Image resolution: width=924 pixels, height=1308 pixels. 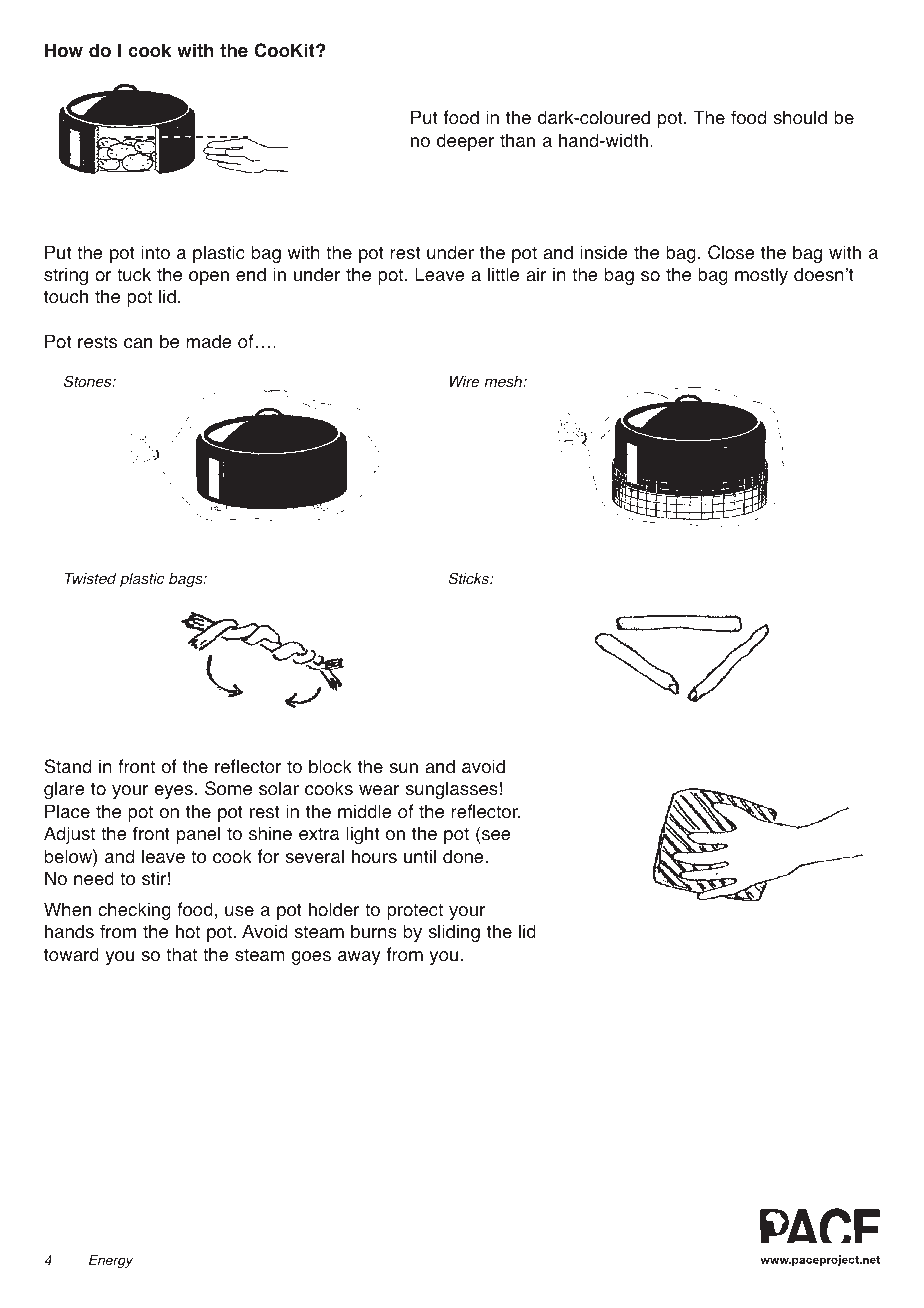 I want to click on little, so click(x=503, y=274).
